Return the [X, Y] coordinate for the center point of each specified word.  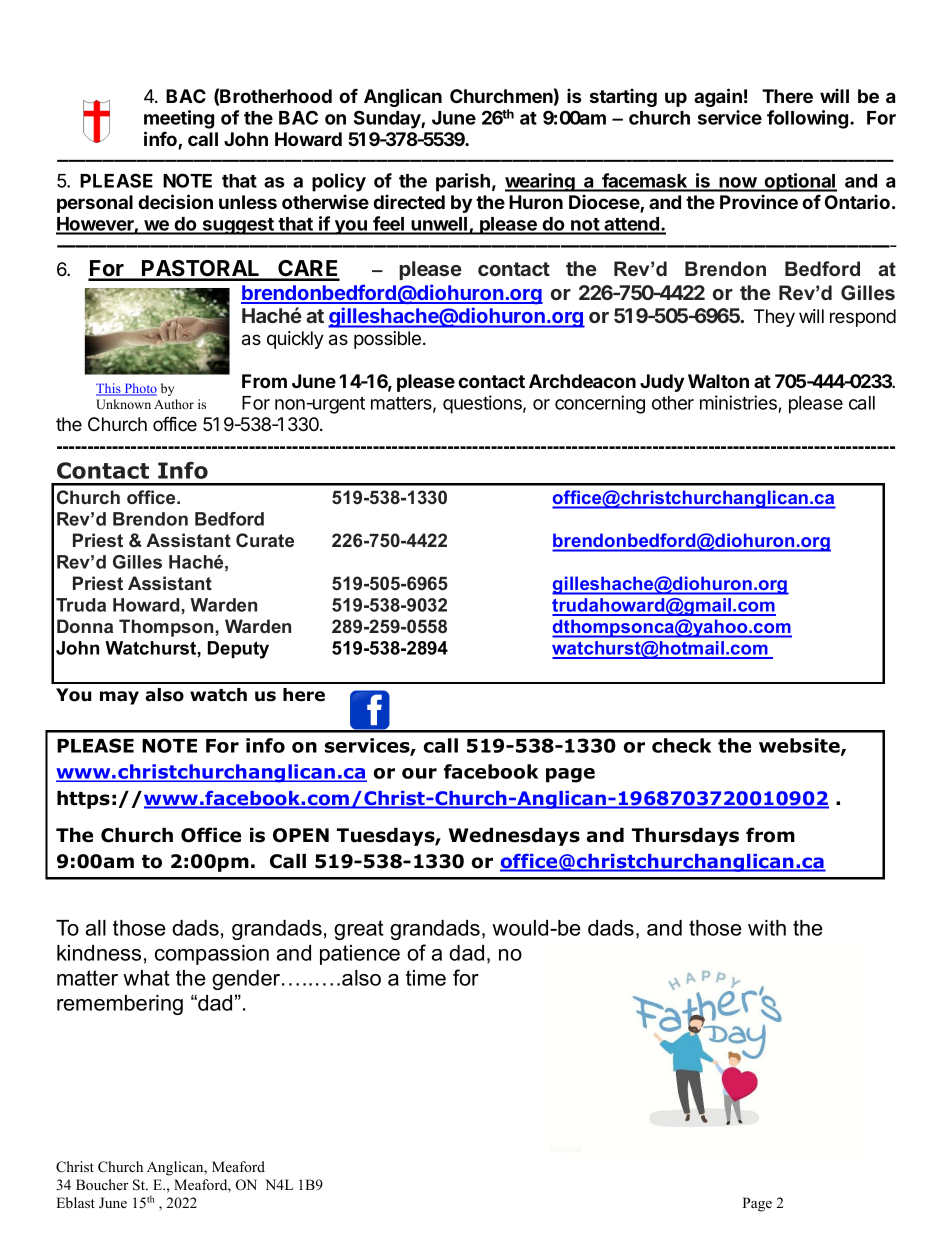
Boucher [102, 1184]
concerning [600, 404]
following [809, 119]
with [767, 928]
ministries [739, 404]
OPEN [301, 835]
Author [174, 404]
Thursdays [685, 836]
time [426, 978]
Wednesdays [514, 836]
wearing [541, 182]
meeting [179, 119]
